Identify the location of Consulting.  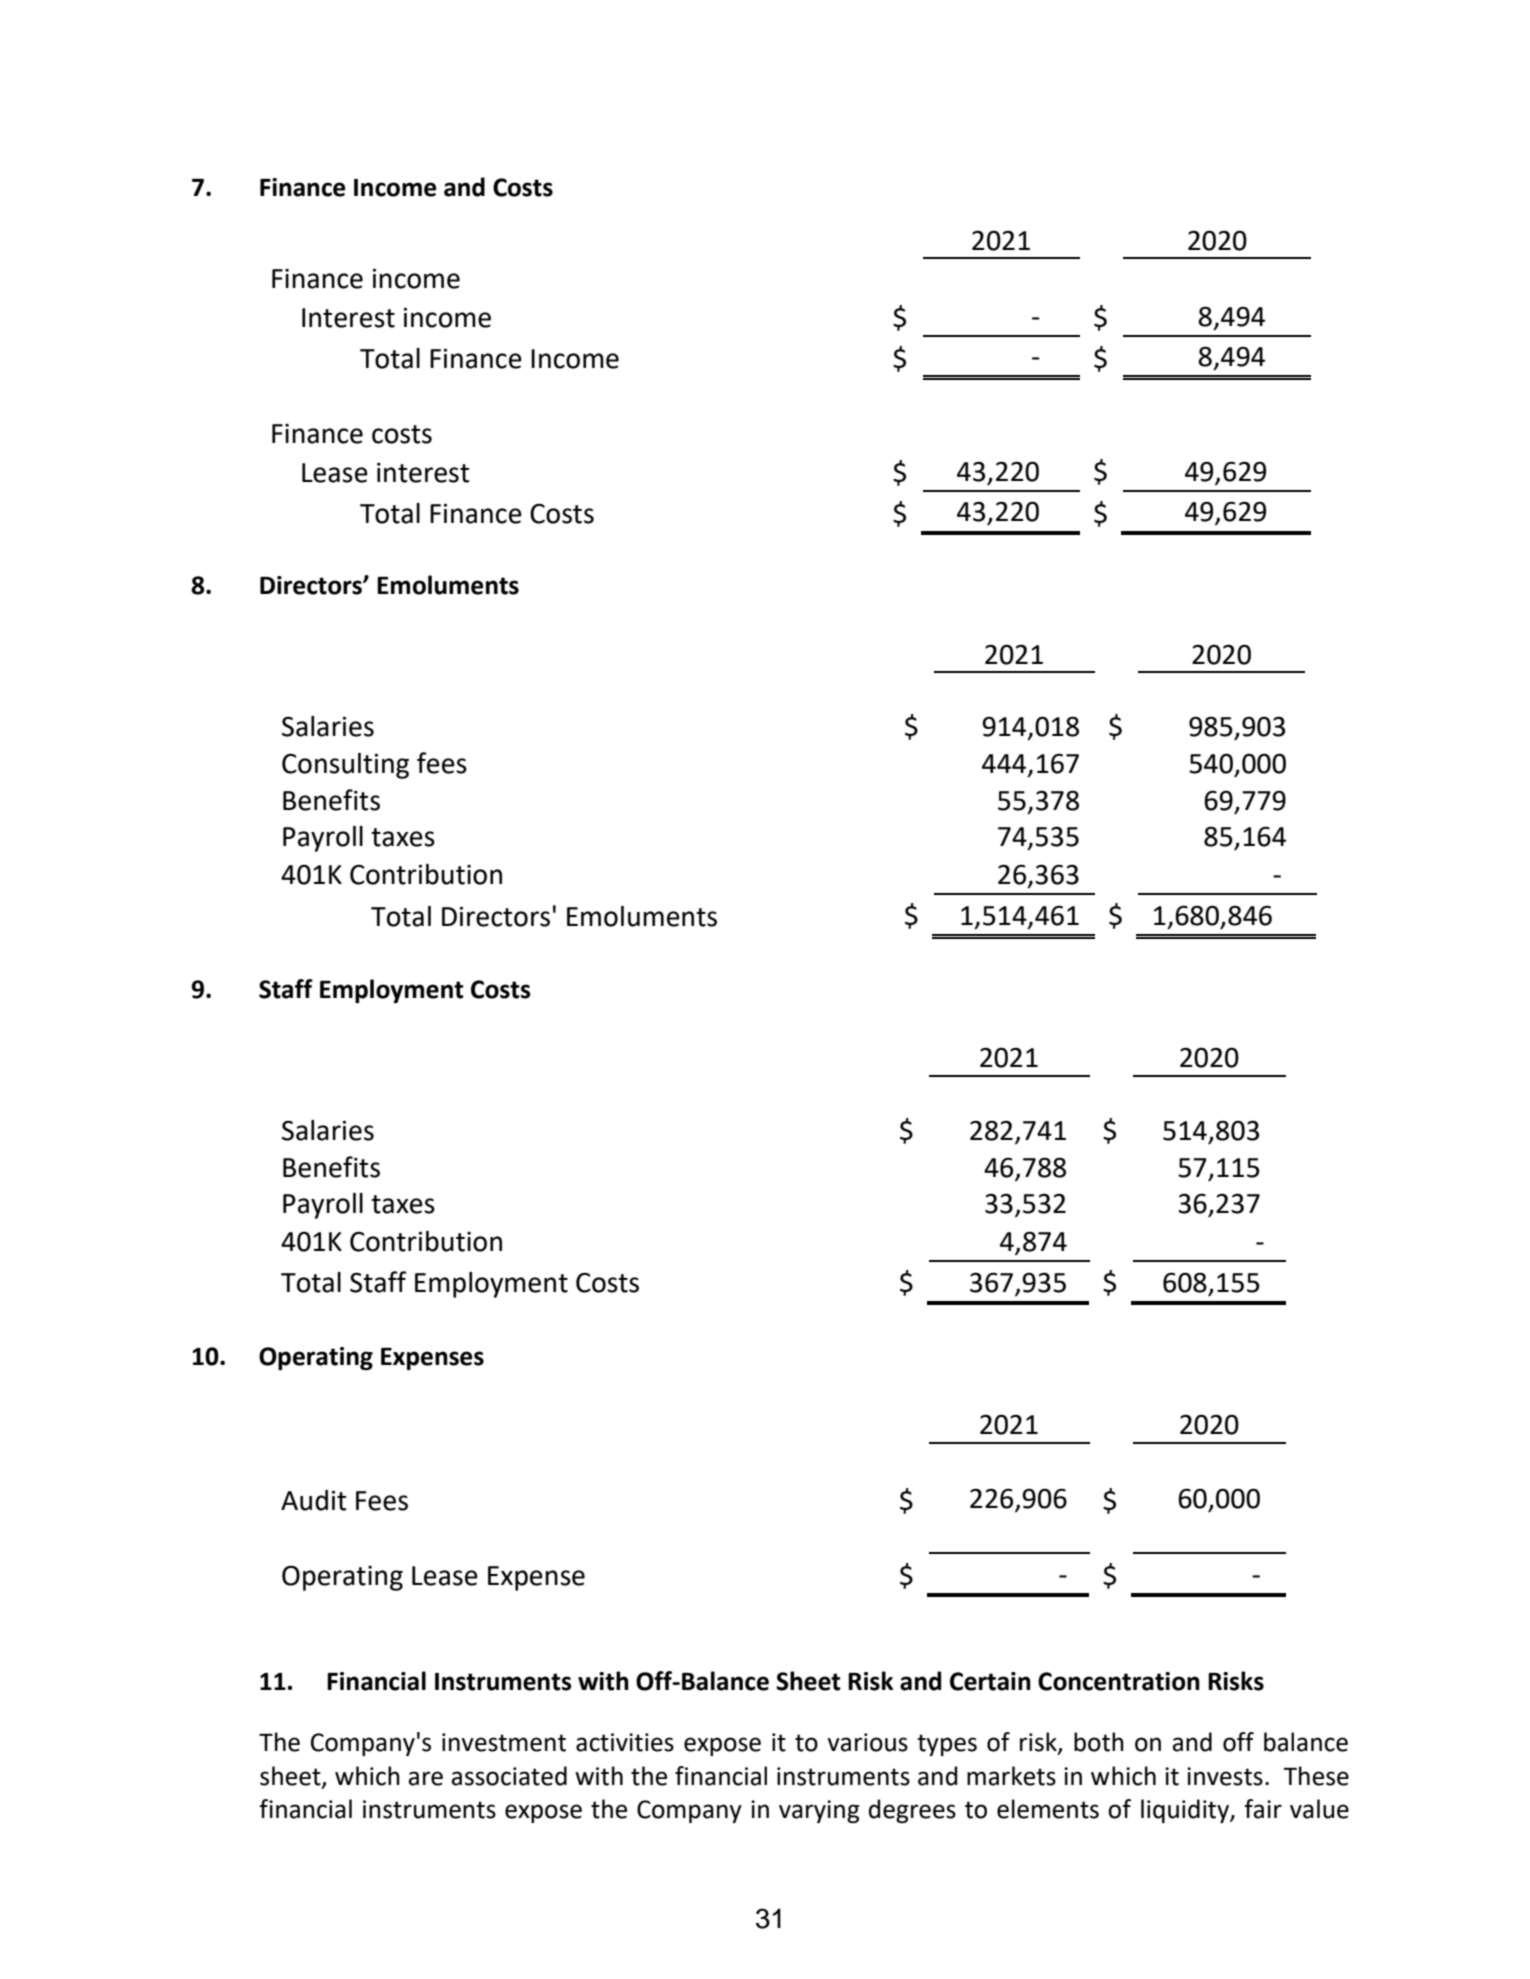
(345, 766).
